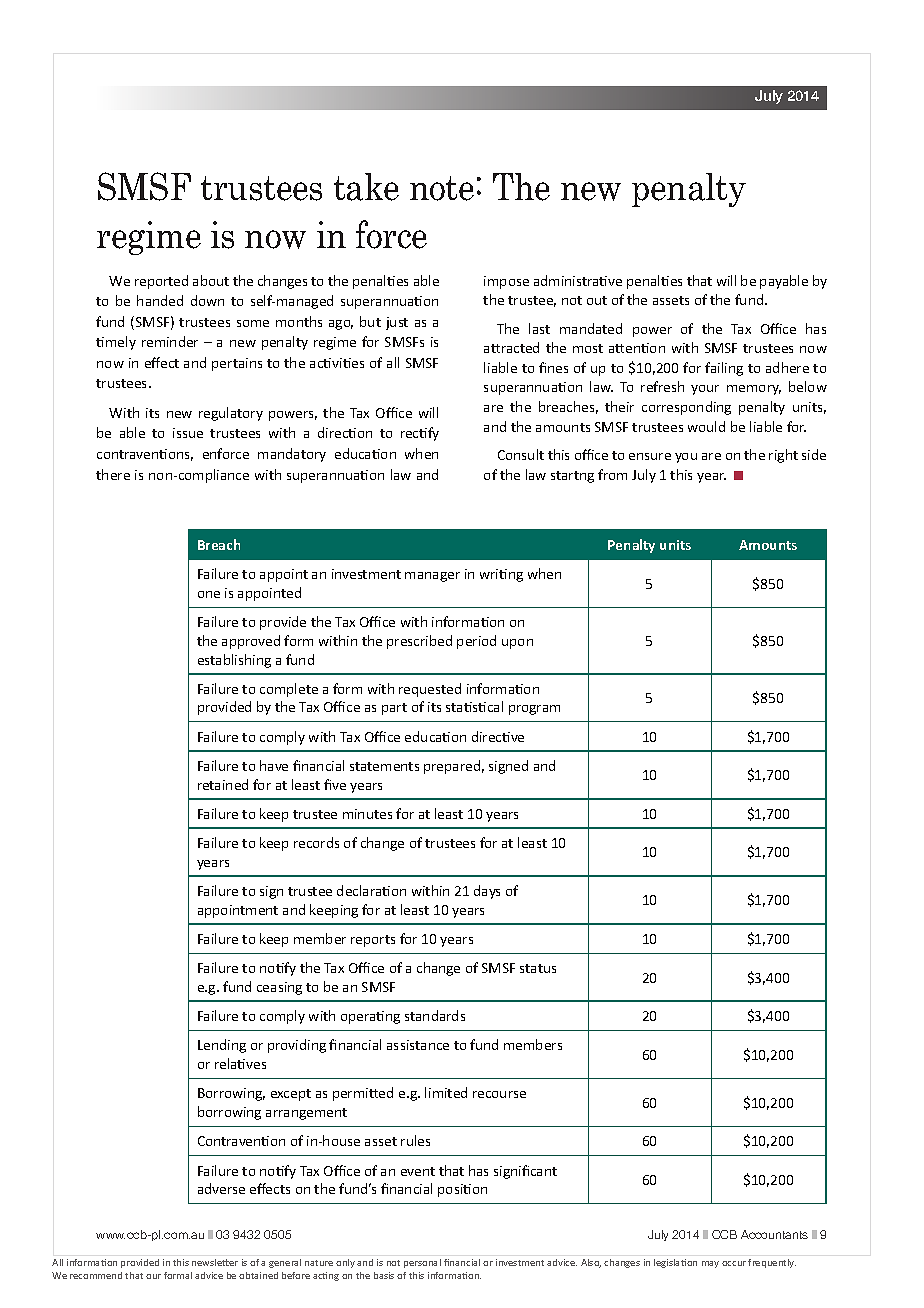 This page has height=1308, width=924. What do you see at coordinates (517, 644) in the page?
I see `upon` at bounding box center [517, 644].
